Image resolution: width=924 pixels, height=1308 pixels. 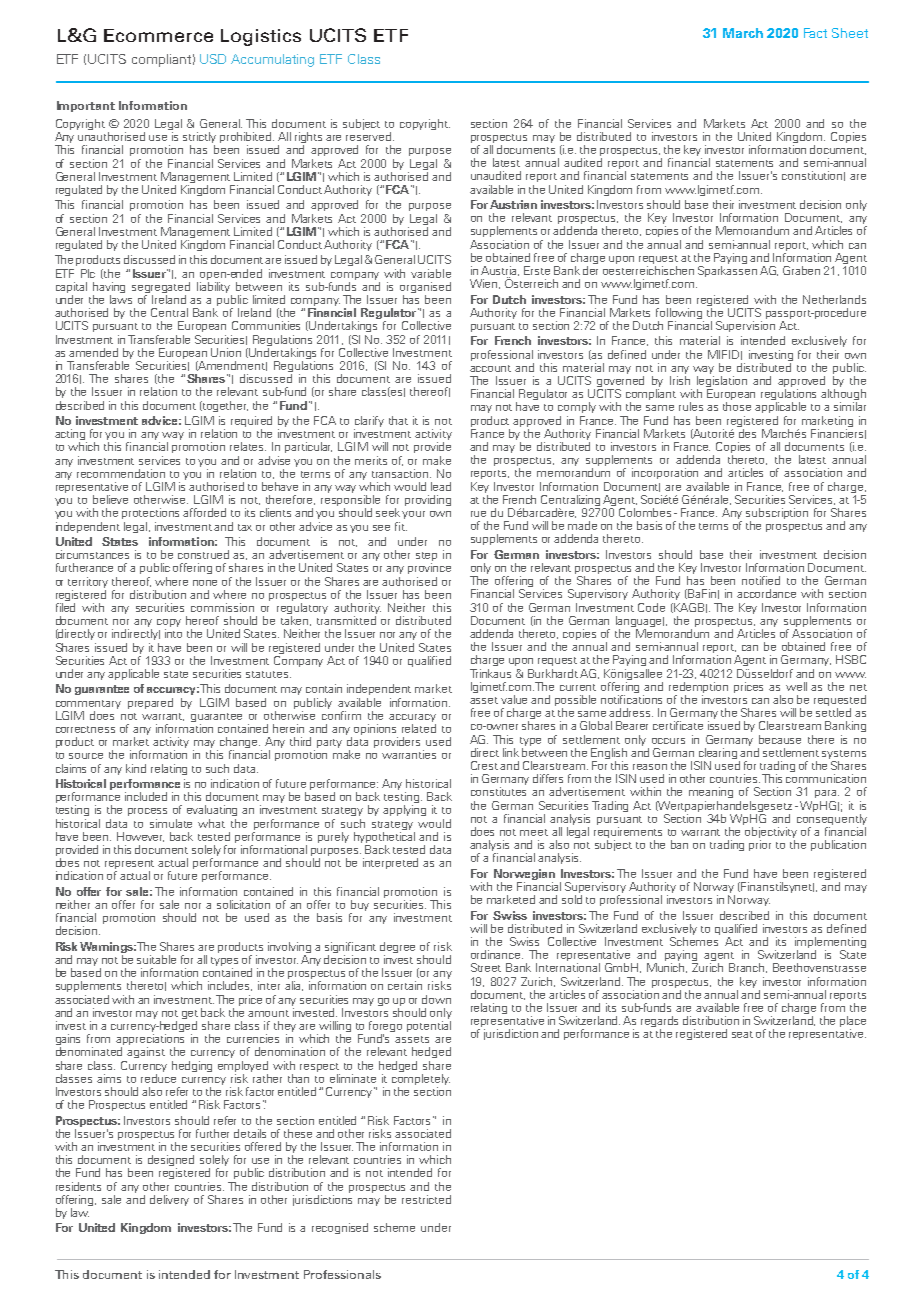 What do you see at coordinates (370, 136) in the image?
I see `reserved` at bounding box center [370, 136].
